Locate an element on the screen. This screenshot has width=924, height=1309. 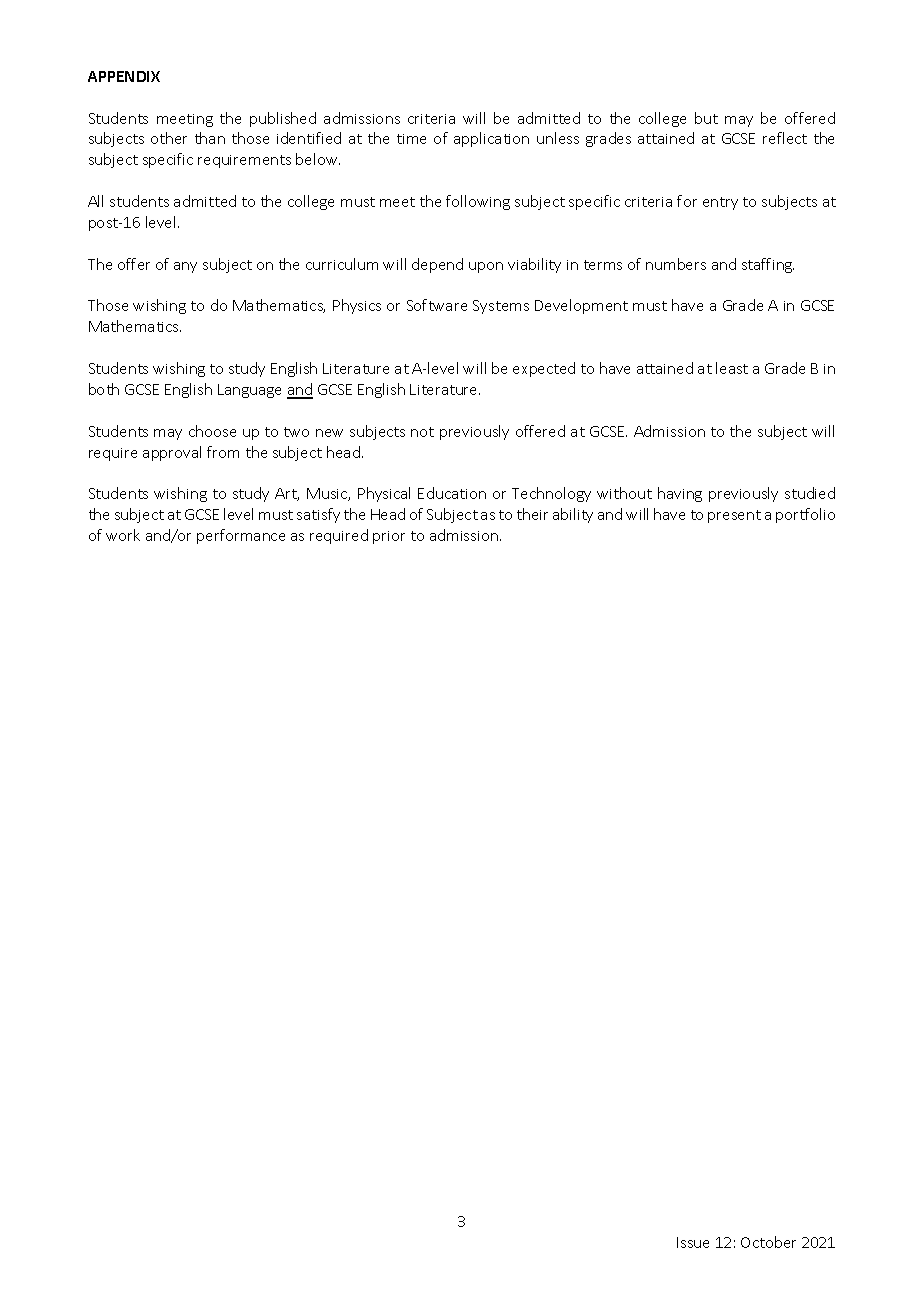
work is located at coordinates (123, 535).
